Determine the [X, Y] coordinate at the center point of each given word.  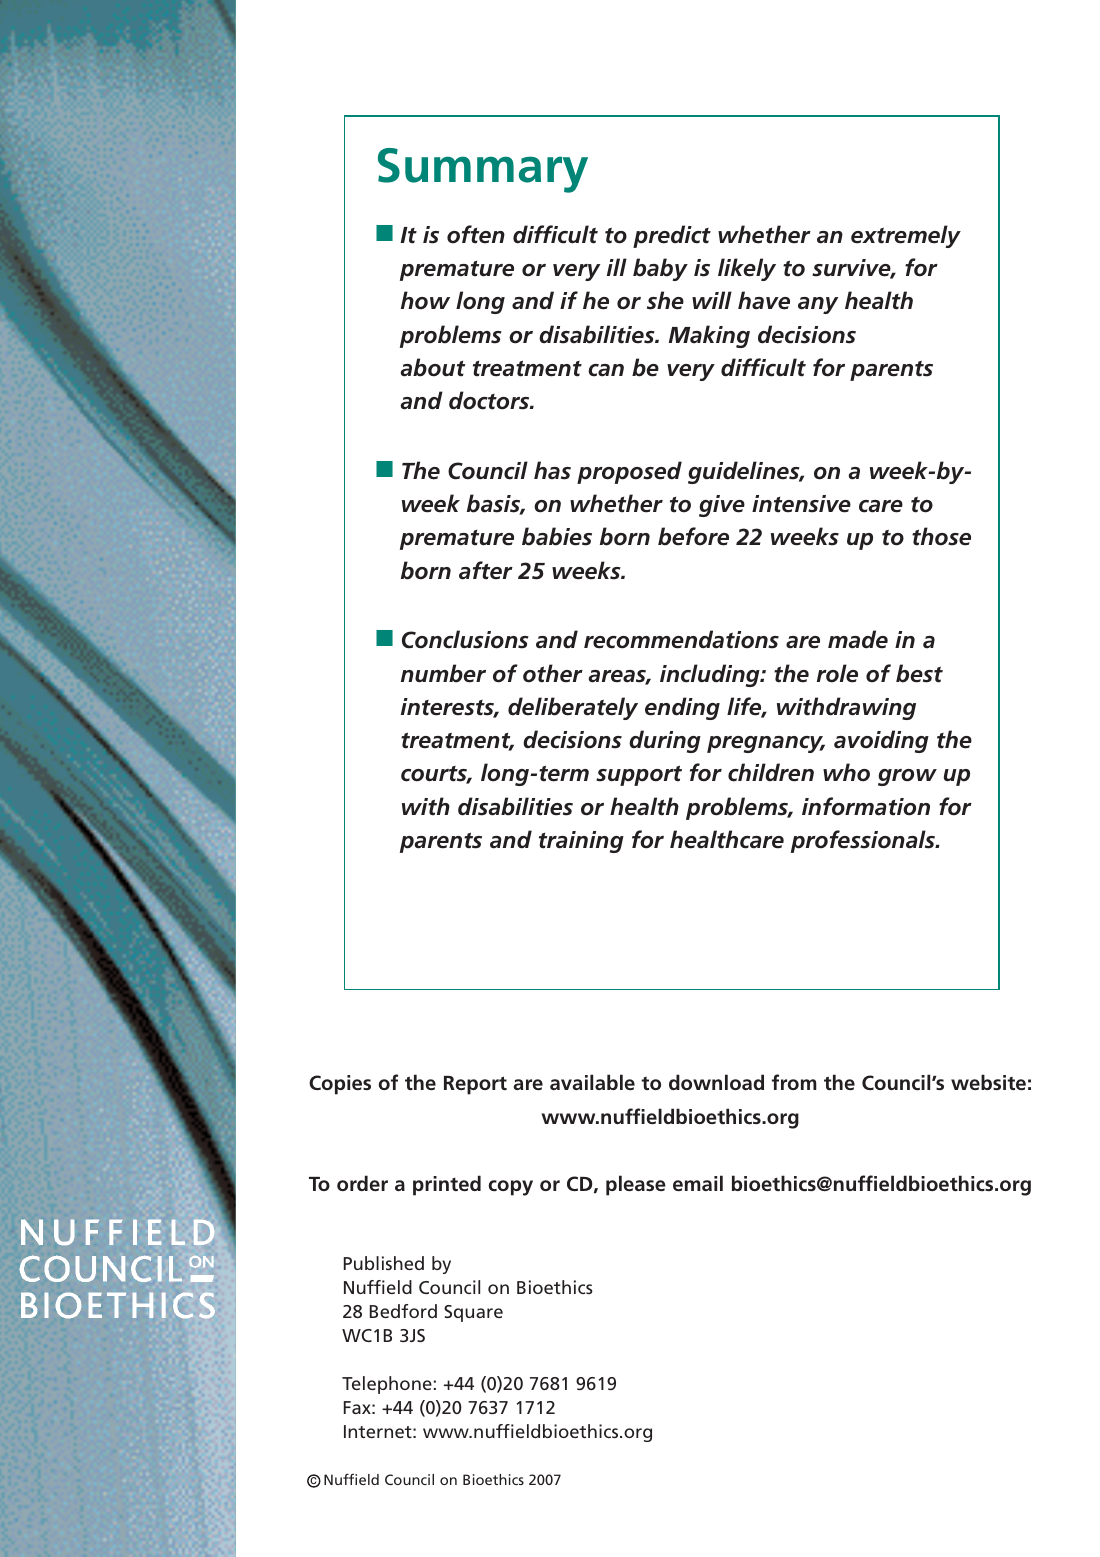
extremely [906, 236]
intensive [801, 504]
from [794, 1082]
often [476, 234]
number [443, 673]
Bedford [403, 1311]
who [846, 772]
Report [475, 1085]
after [486, 570]
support [639, 775]
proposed [629, 472]
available [592, 1082]
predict [672, 236]
